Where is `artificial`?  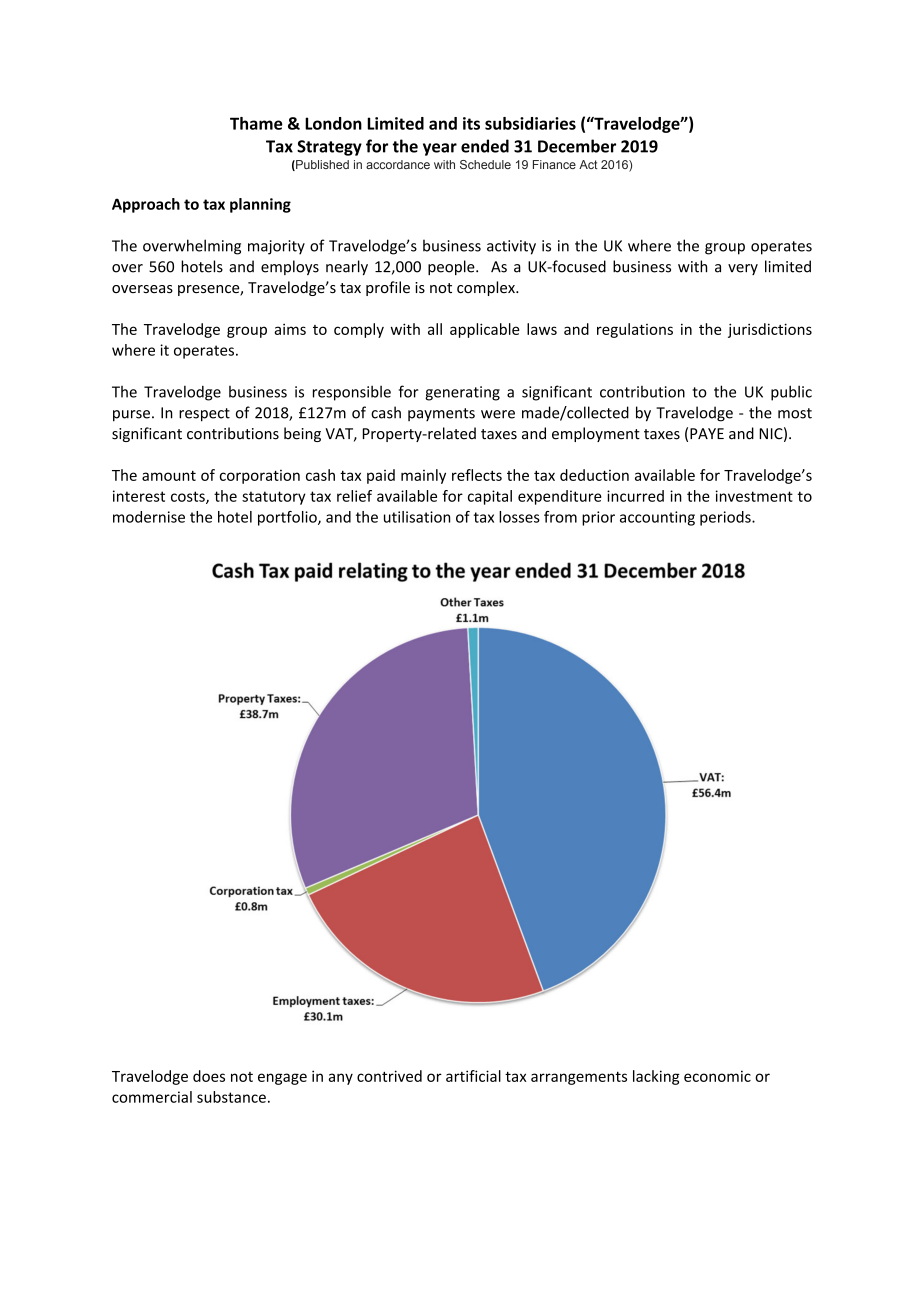 artificial is located at coordinates (473, 1076).
